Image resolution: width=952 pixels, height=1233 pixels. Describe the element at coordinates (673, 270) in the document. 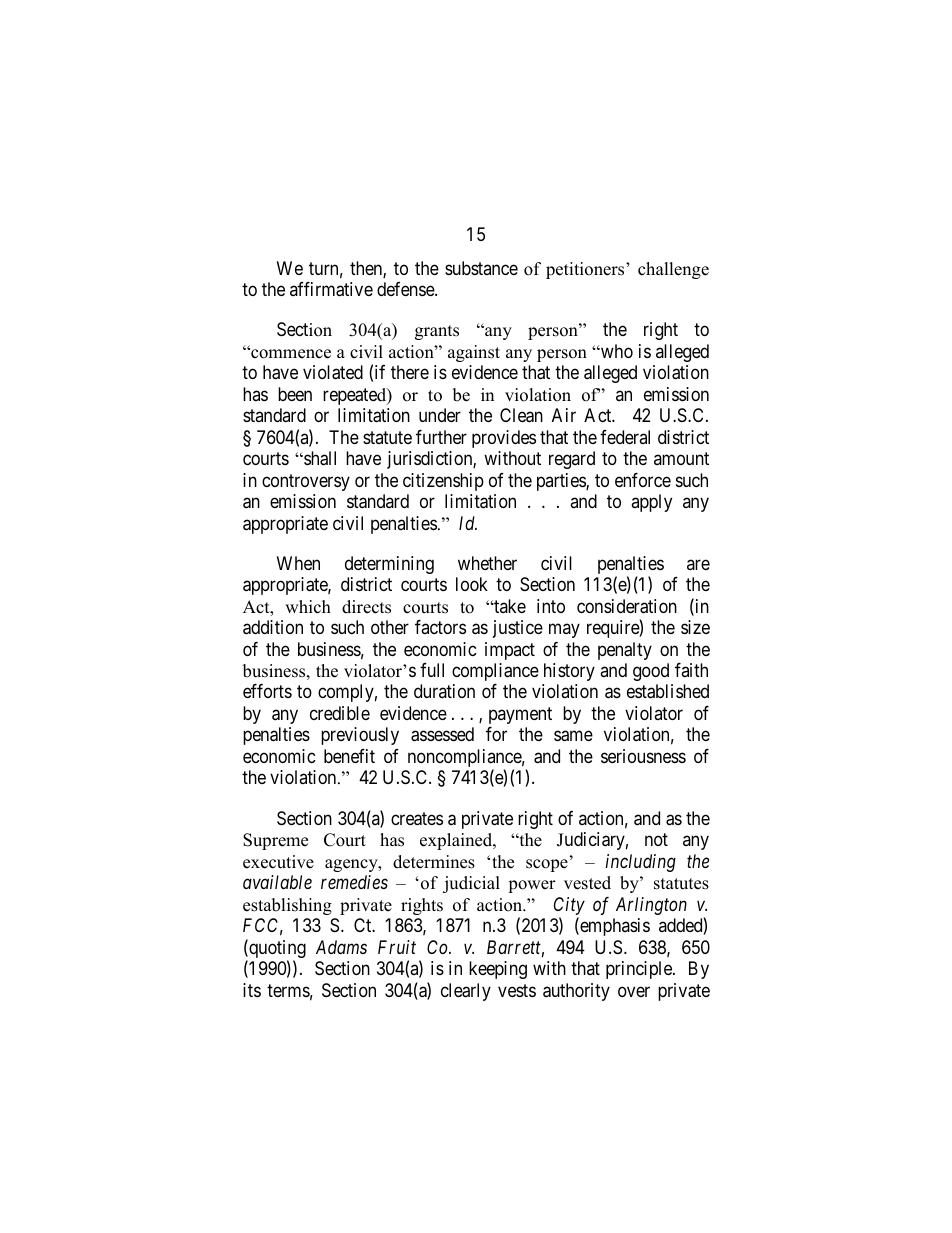

I see `challenge` at that location.
